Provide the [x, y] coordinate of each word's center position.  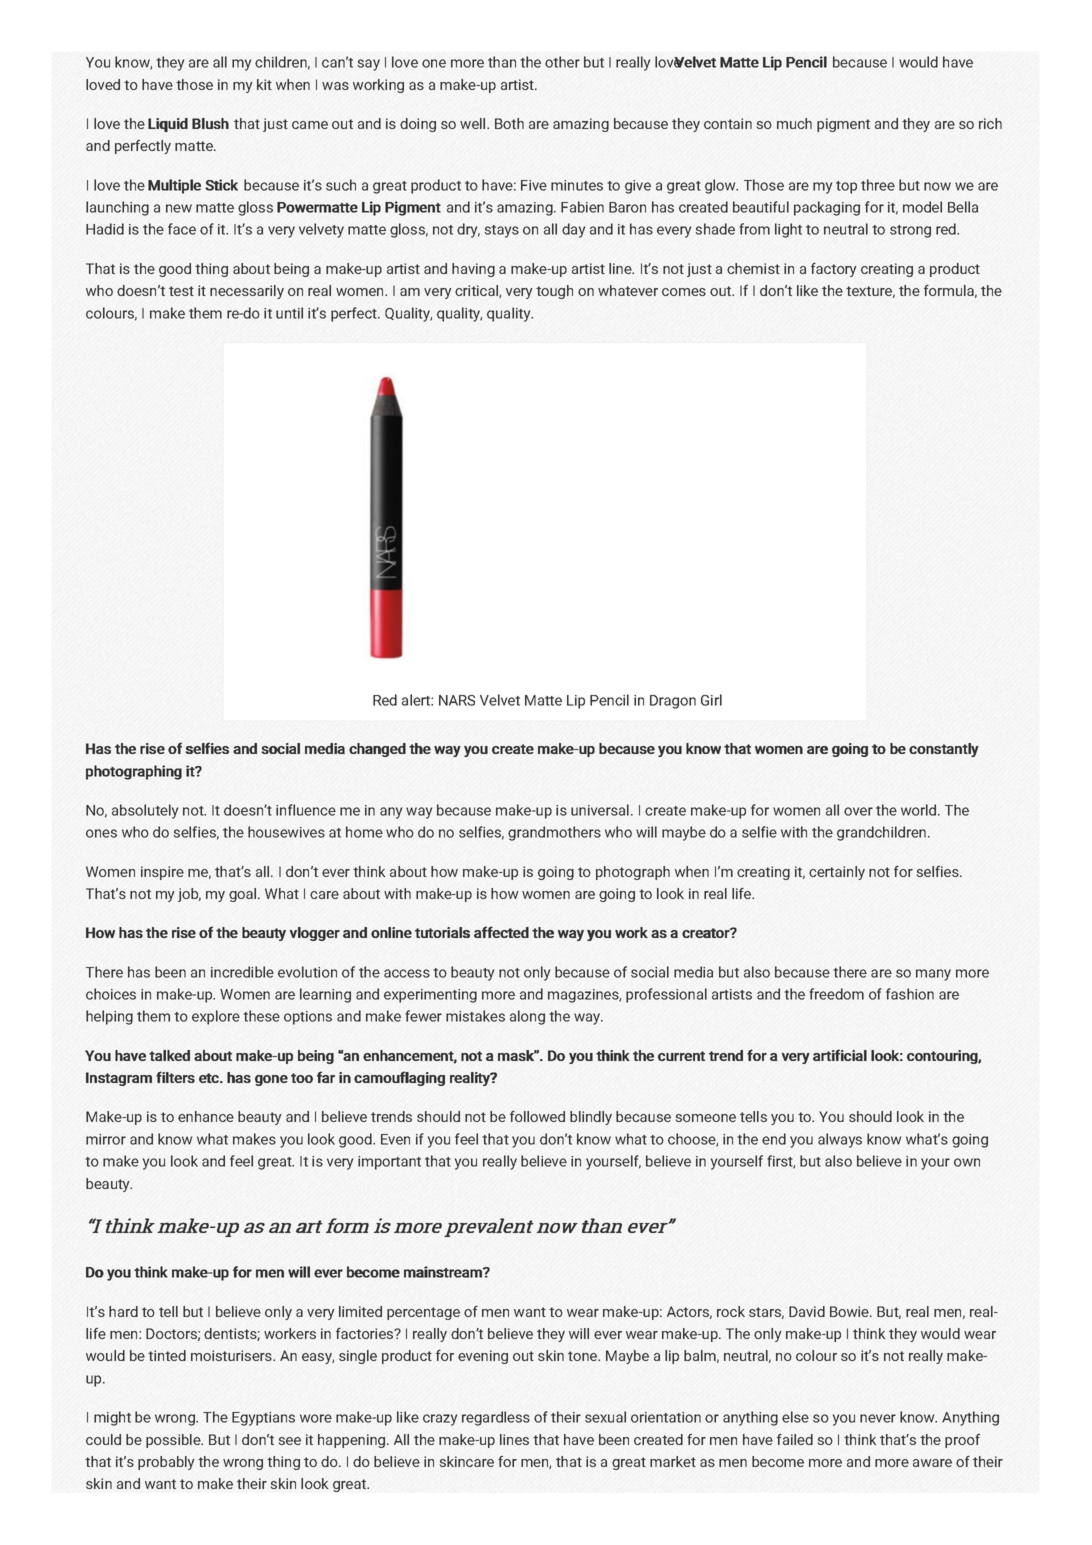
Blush [210, 123]
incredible [242, 972]
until [289, 313]
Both [509, 123]
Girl [711, 700]
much [794, 123]
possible [174, 1441]
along [527, 1017]
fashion [910, 994]
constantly [944, 750]
